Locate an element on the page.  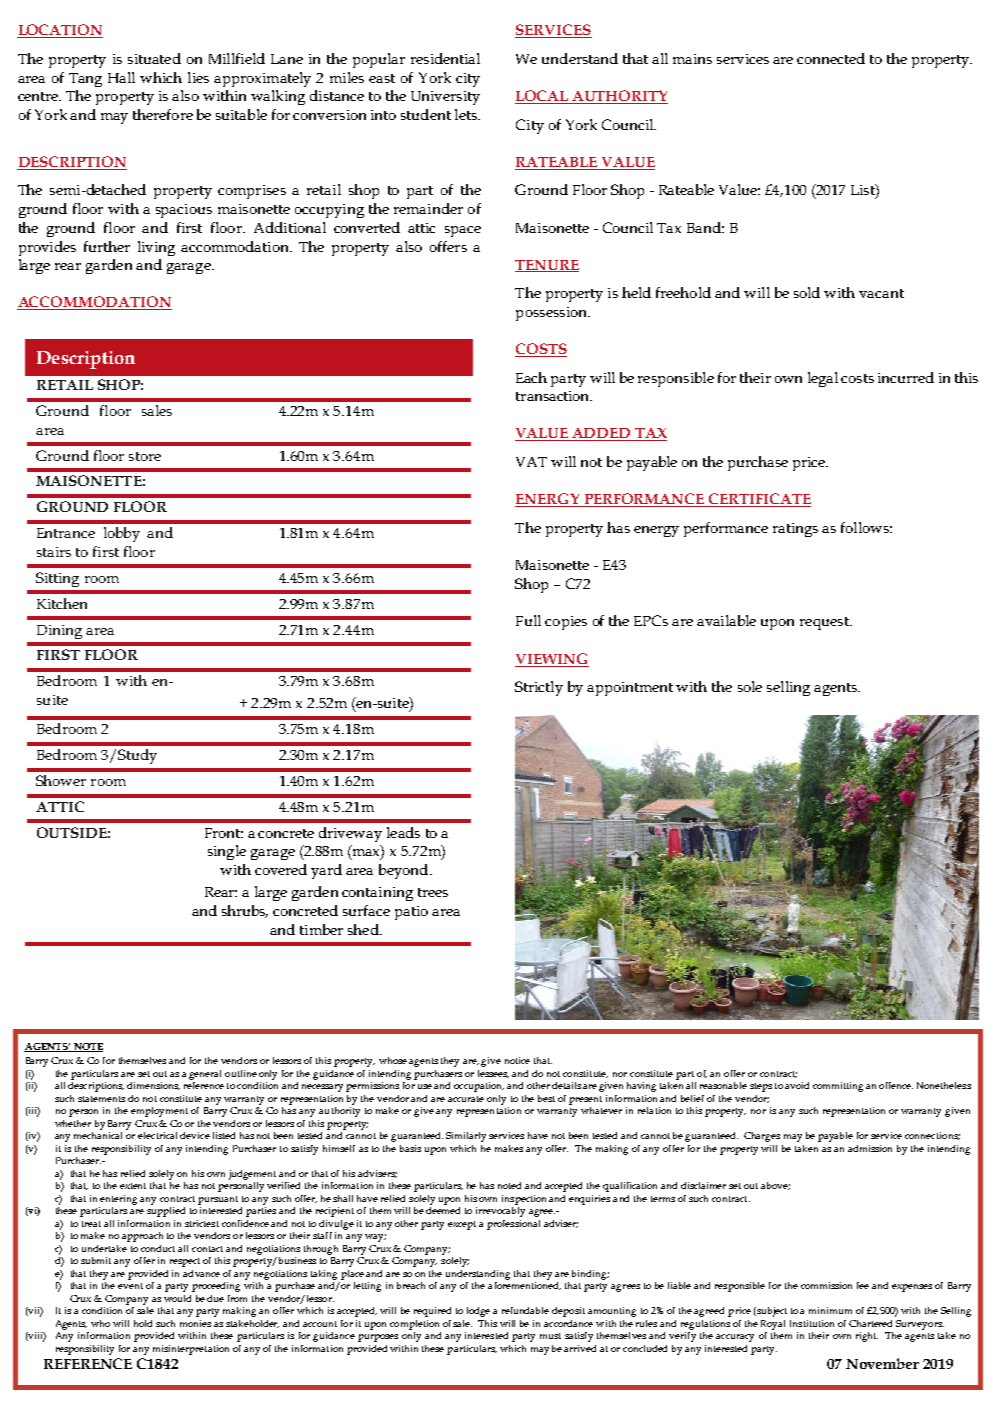
shrubs is located at coordinates (245, 911).
